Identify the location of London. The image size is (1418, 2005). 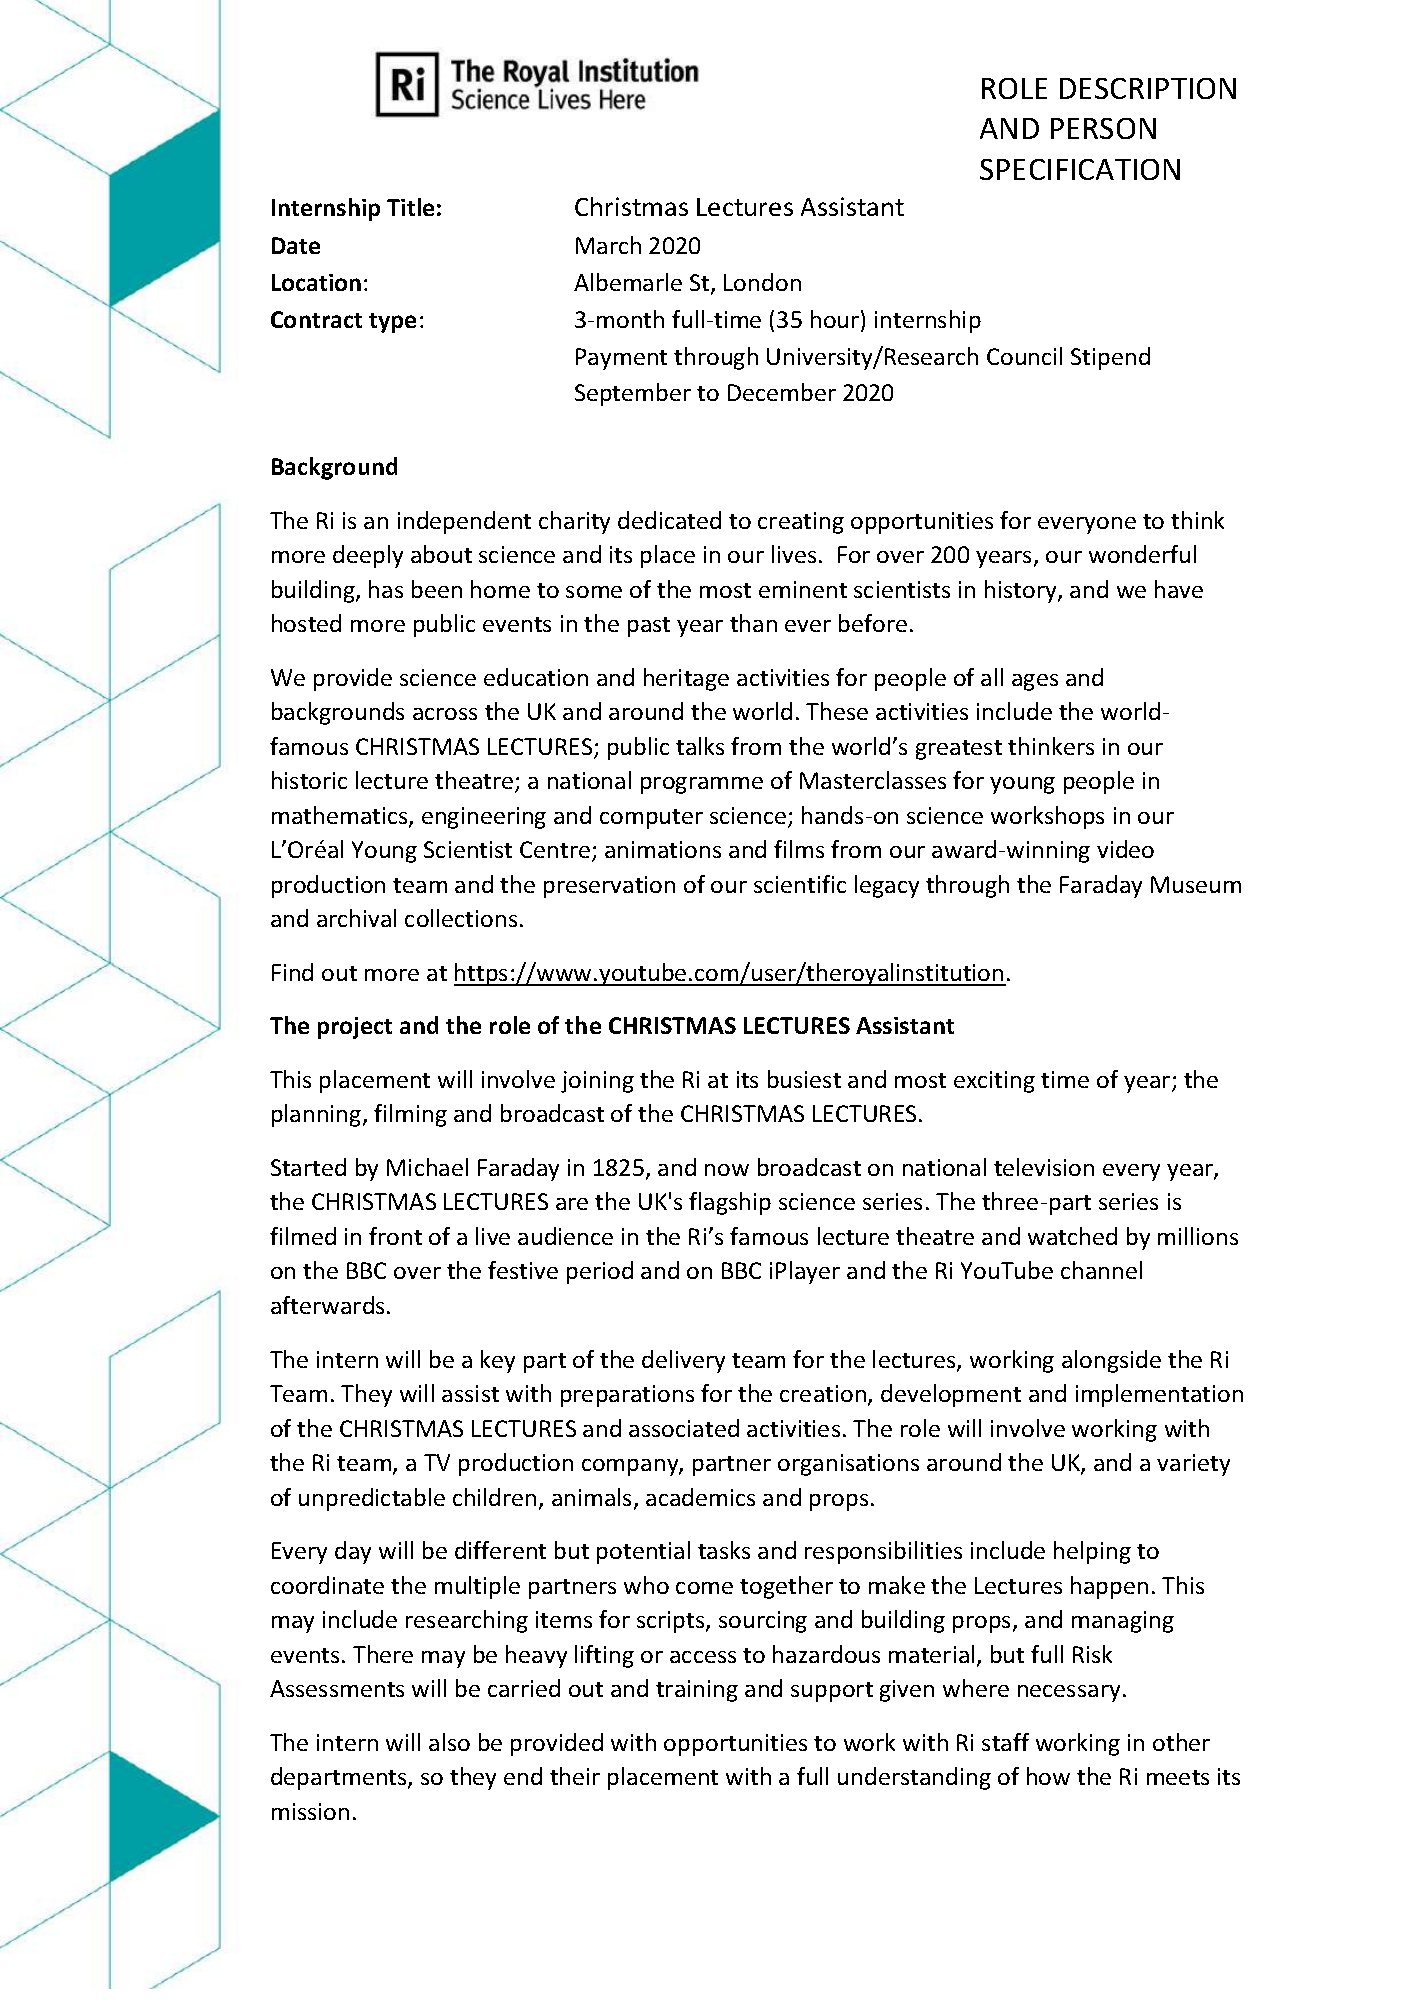
(762, 282).
